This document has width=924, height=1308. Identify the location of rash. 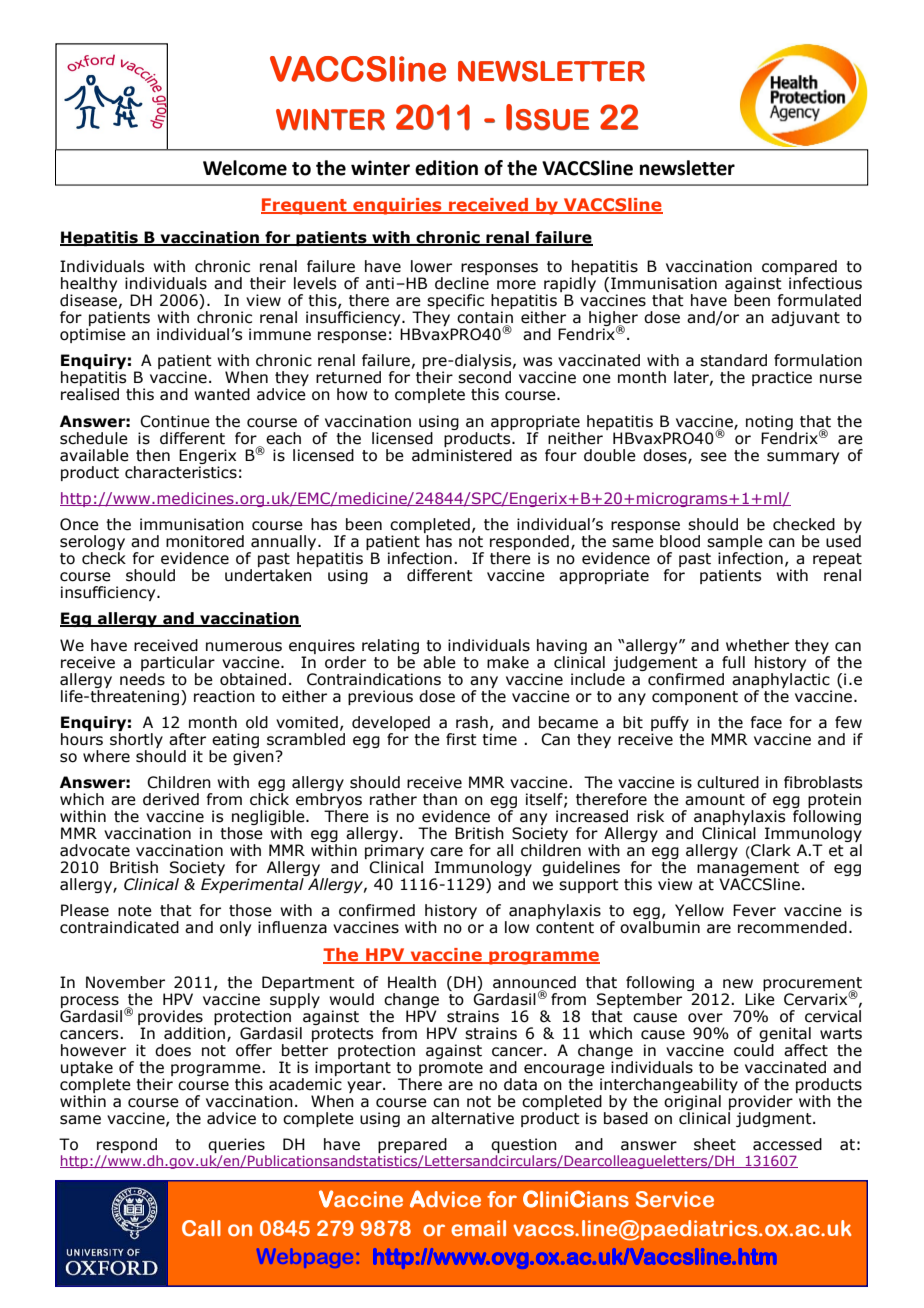
(472, 722).
